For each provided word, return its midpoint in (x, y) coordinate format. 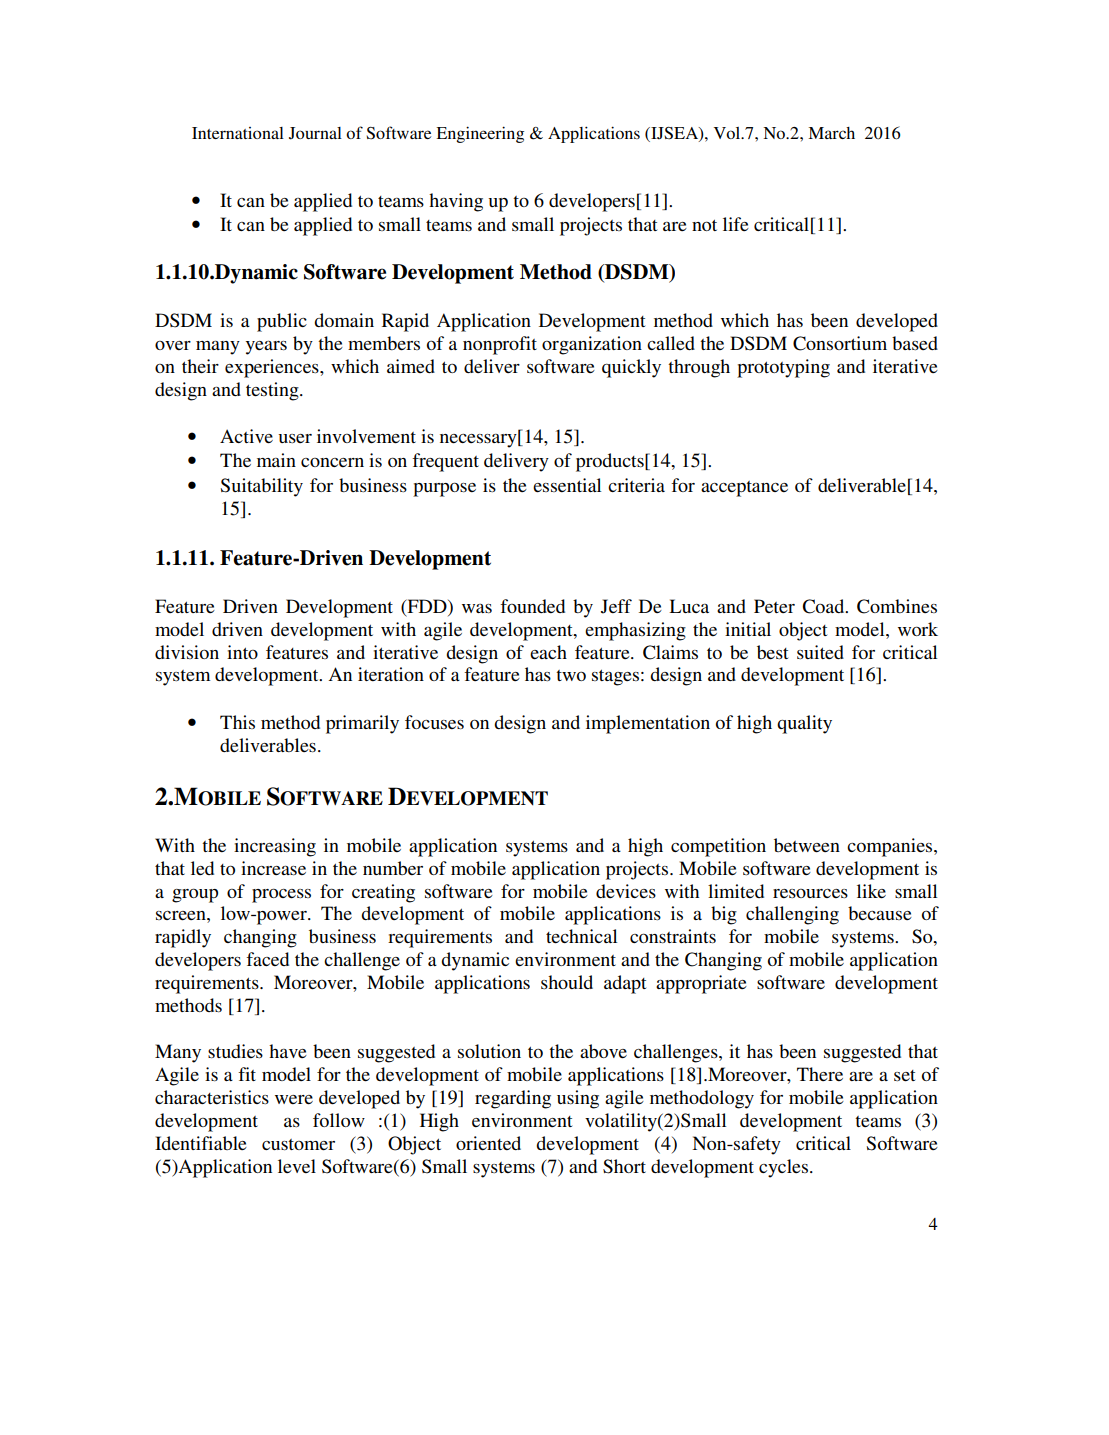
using (578, 1099)
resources (810, 893)
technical (581, 936)
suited (820, 652)
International (238, 133)
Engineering (480, 134)
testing (273, 391)
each (548, 652)
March (831, 133)
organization (592, 345)
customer (298, 1144)
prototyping (783, 368)
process (281, 895)
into (242, 652)
